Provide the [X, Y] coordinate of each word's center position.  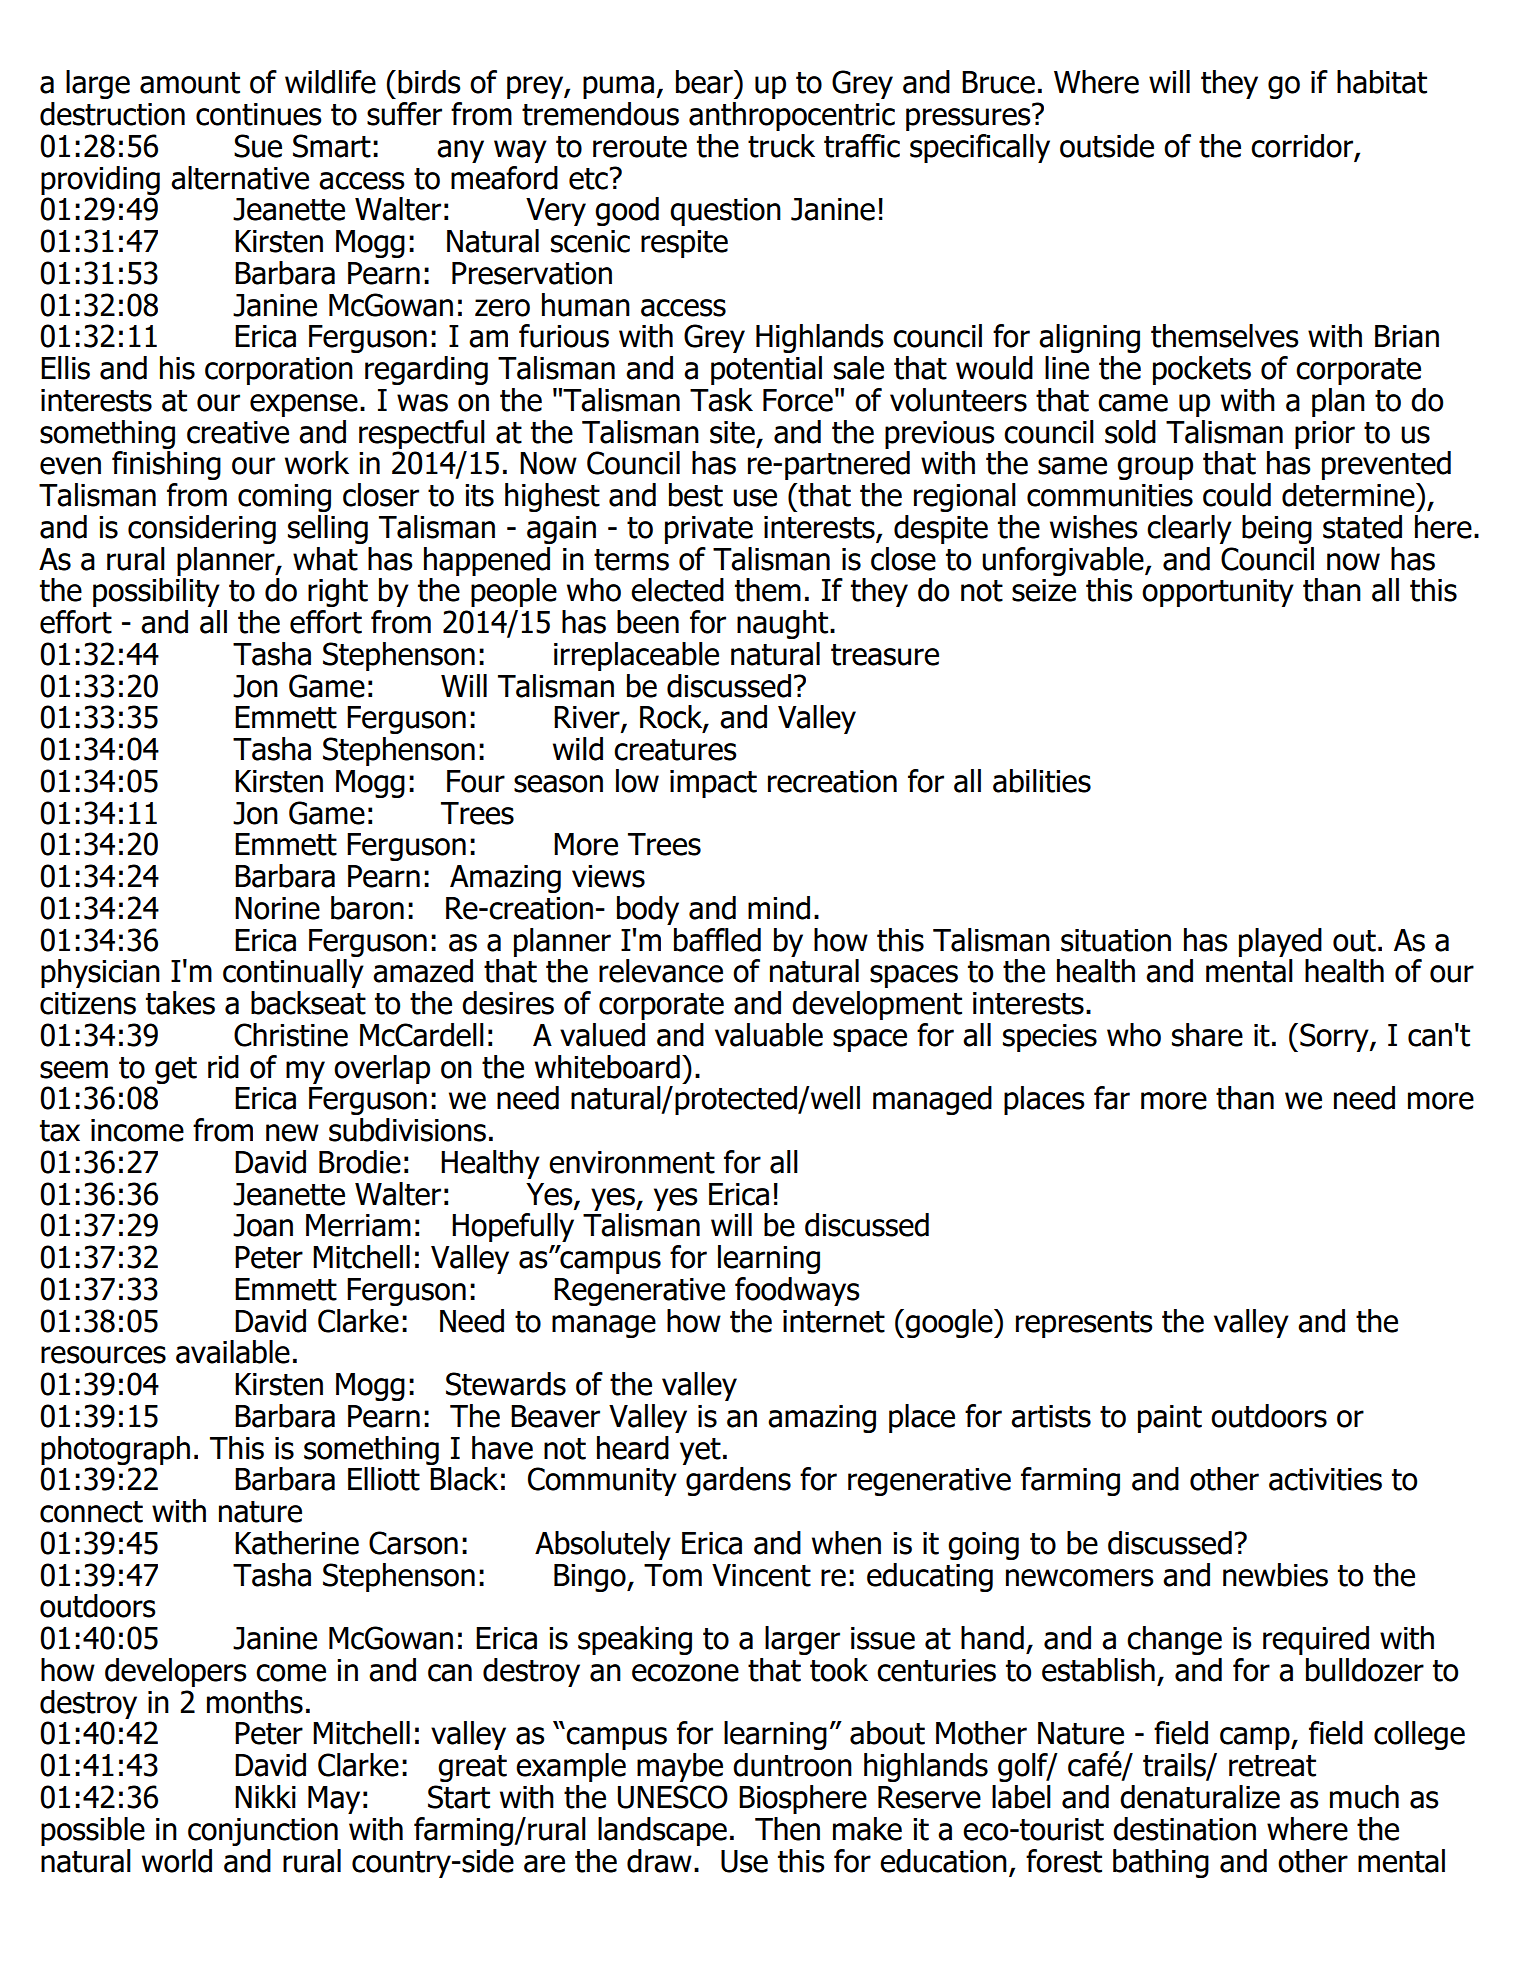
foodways [797, 1291]
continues [259, 114]
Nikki [265, 1796]
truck [781, 146]
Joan [263, 1225]
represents [1084, 1324]
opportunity [1218, 593]
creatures [675, 750]
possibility [156, 592]
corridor [1303, 147]
